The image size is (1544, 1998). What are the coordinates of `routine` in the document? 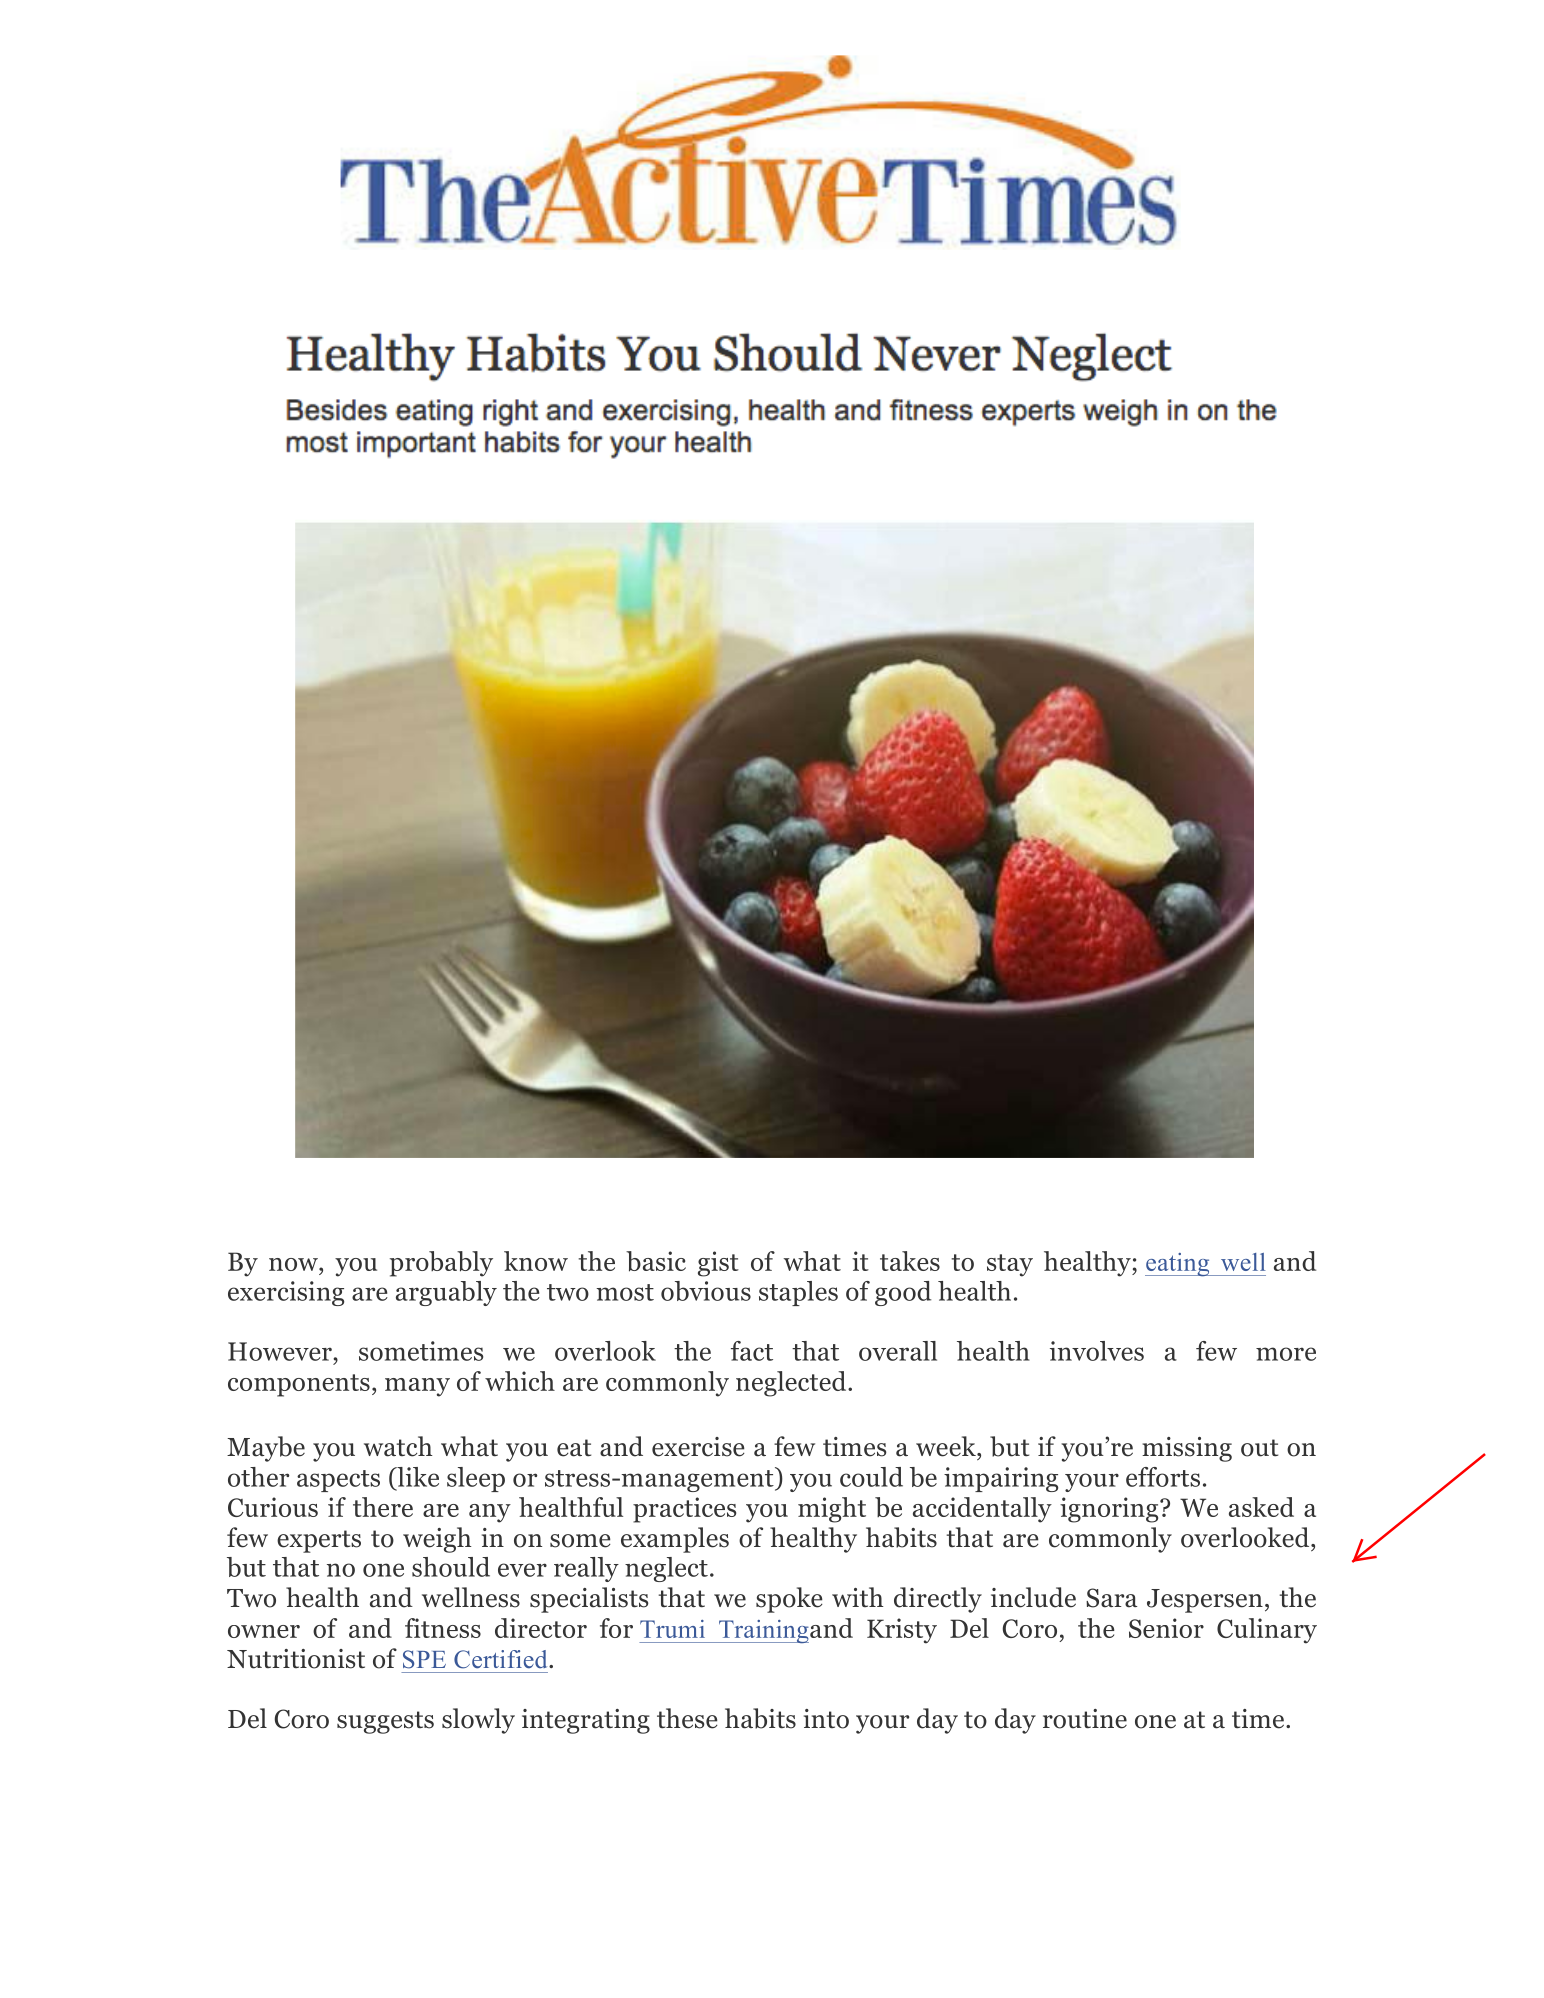 It's located at (1085, 1719).
